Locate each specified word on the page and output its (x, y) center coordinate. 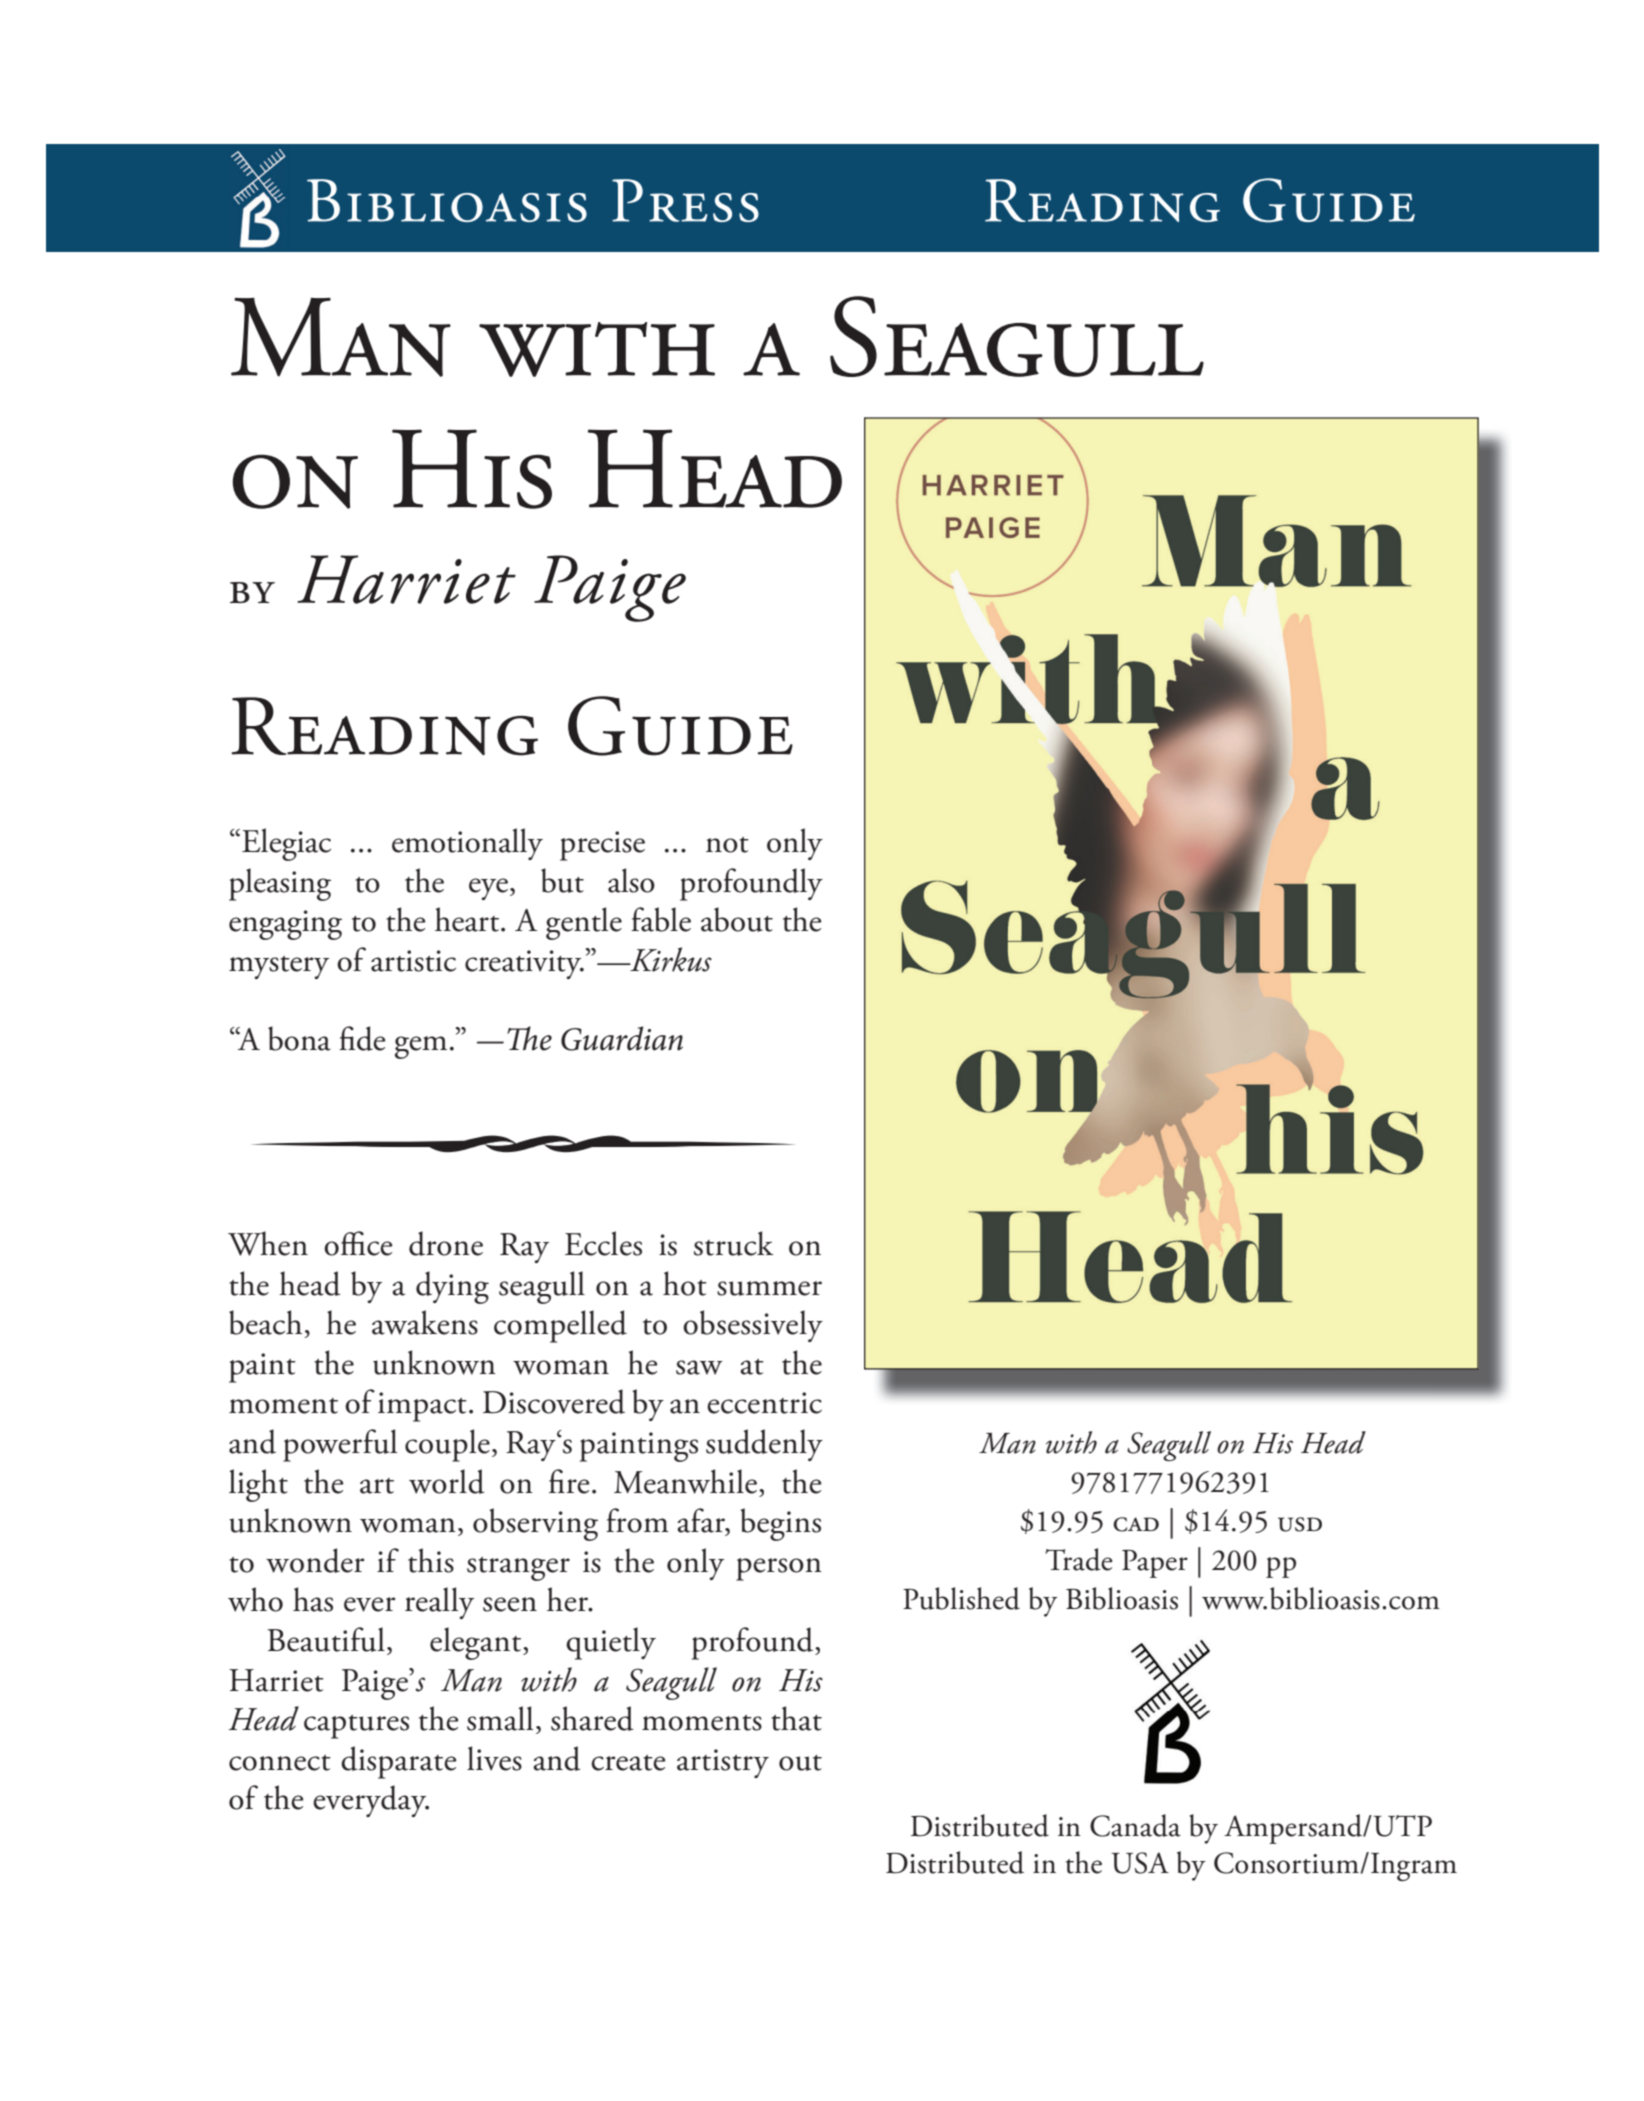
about (737, 919)
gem (421, 1047)
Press (685, 200)
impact (422, 1407)
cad (1136, 1524)
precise (602, 846)
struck (733, 1243)
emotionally (467, 844)
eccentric (764, 1403)
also (631, 880)
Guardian (622, 1038)
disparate (399, 1762)
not (727, 845)
